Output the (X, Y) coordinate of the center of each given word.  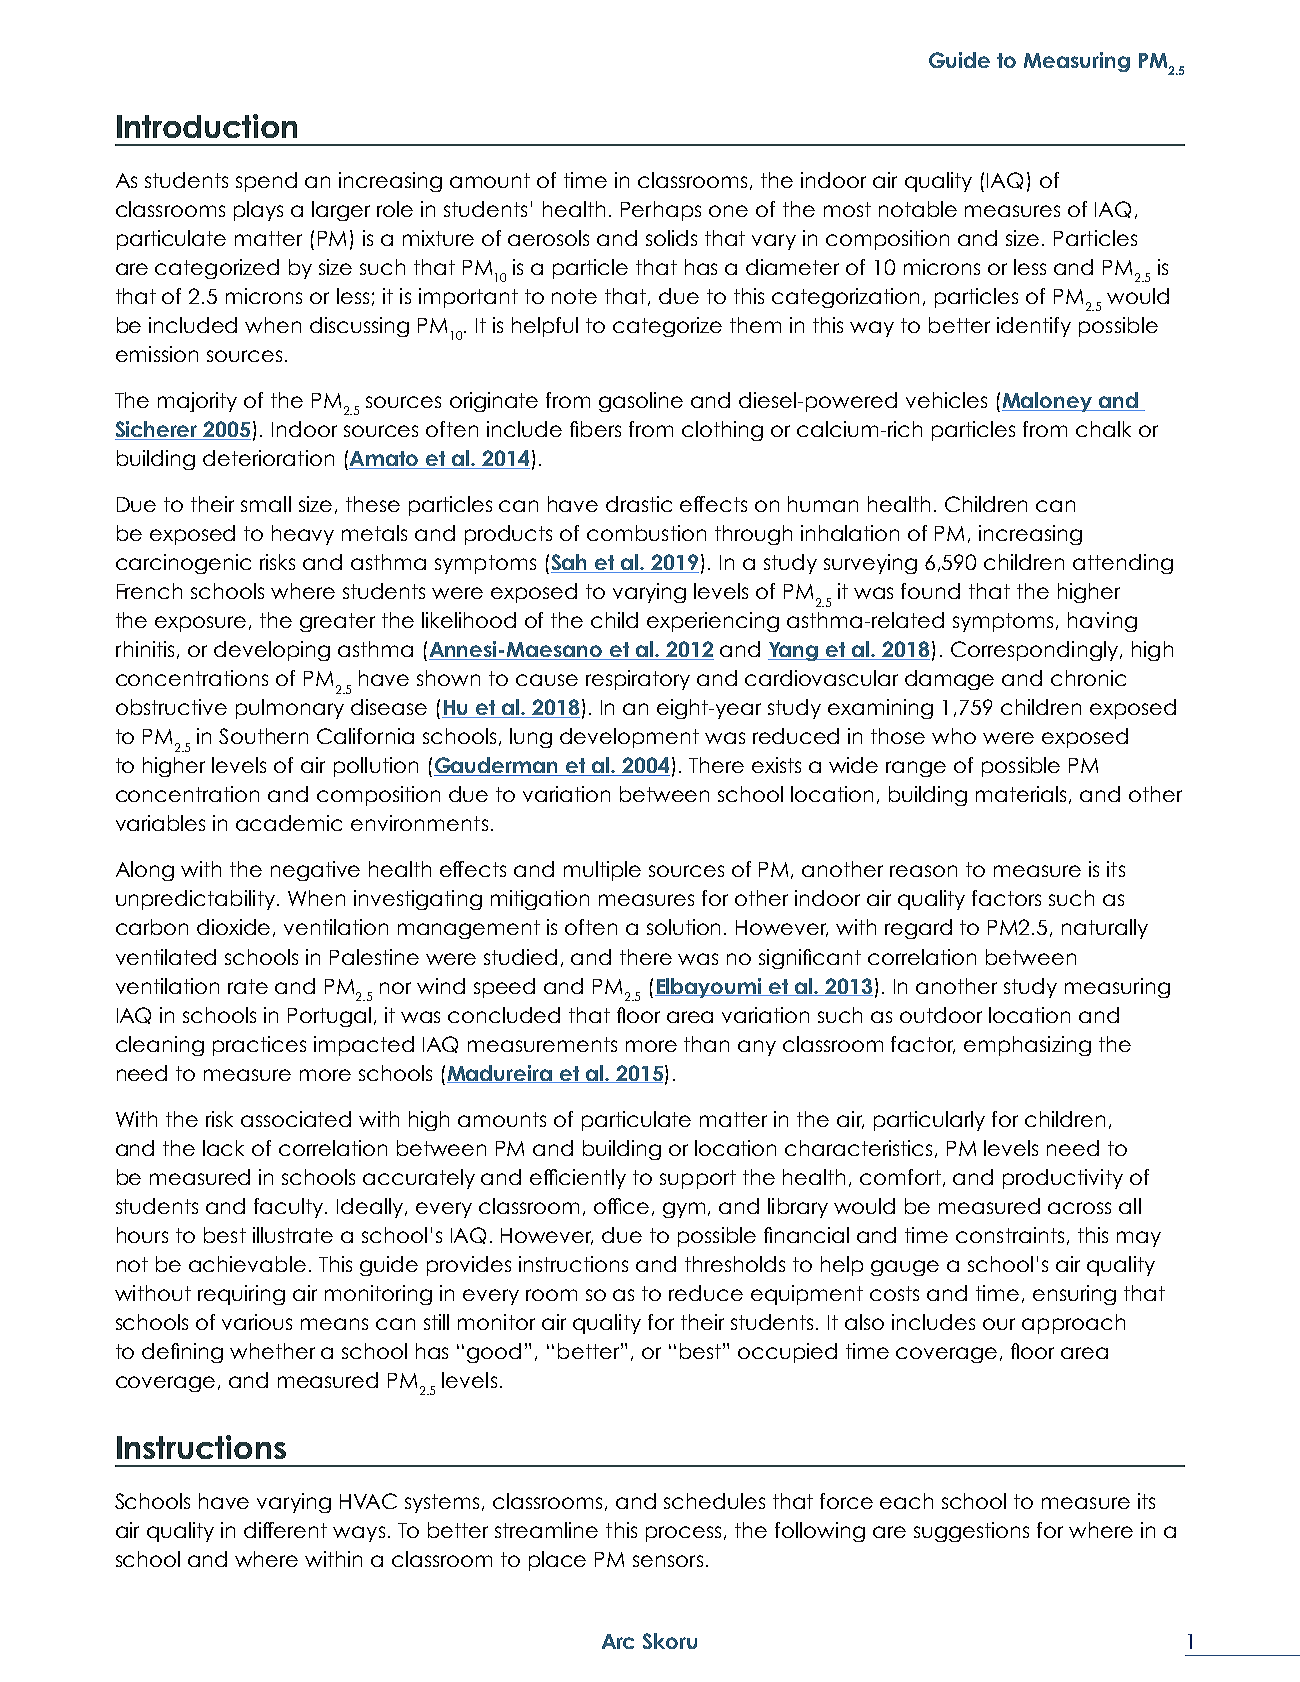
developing (272, 651)
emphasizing (1027, 1046)
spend (266, 182)
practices (259, 1046)
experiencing (713, 622)
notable (918, 209)
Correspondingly (1036, 651)
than (706, 1044)
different (285, 1530)
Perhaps (661, 211)
